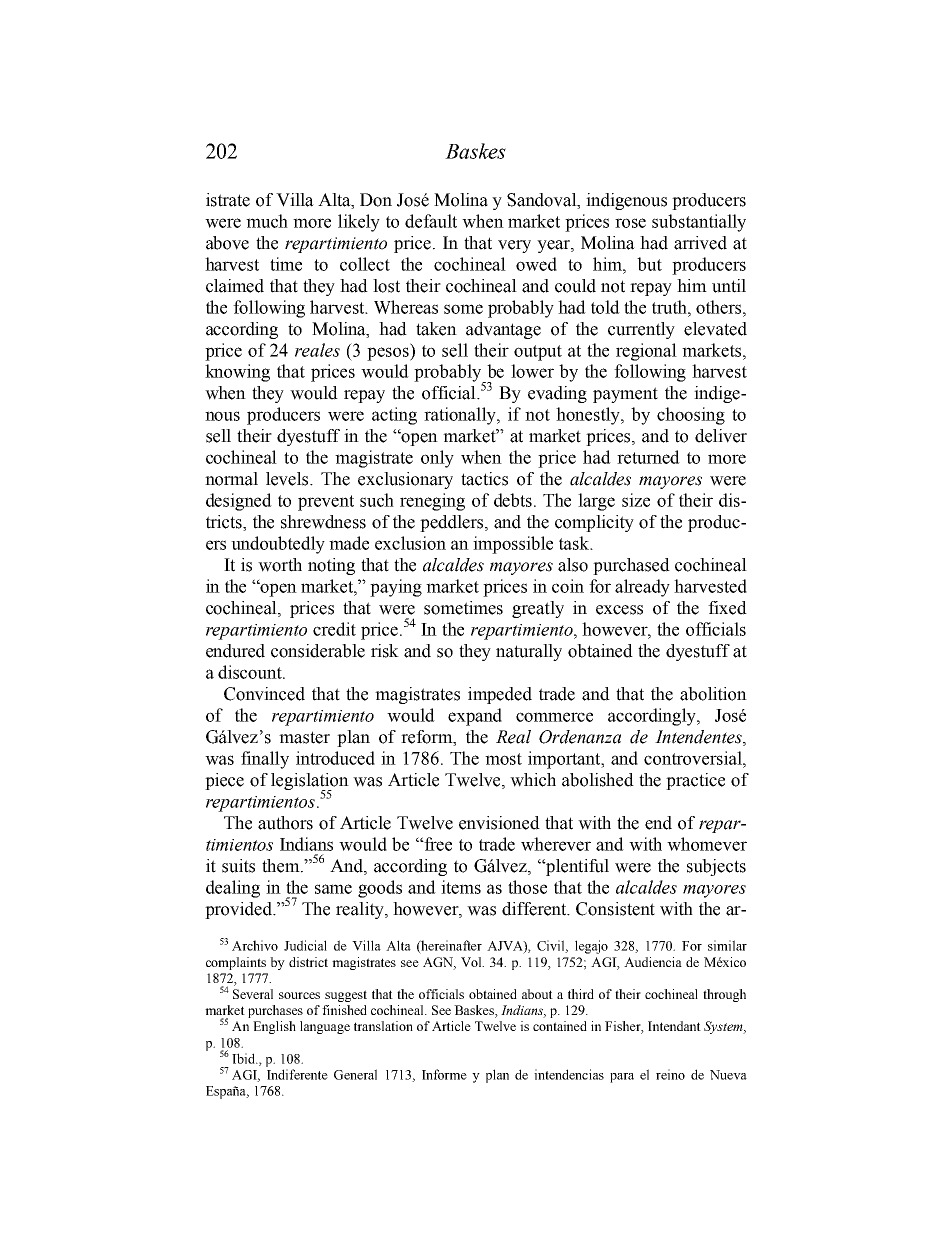 The image size is (952, 1233). Describe the element at coordinates (514, 246) in the screenshot. I see `very` at that location.
